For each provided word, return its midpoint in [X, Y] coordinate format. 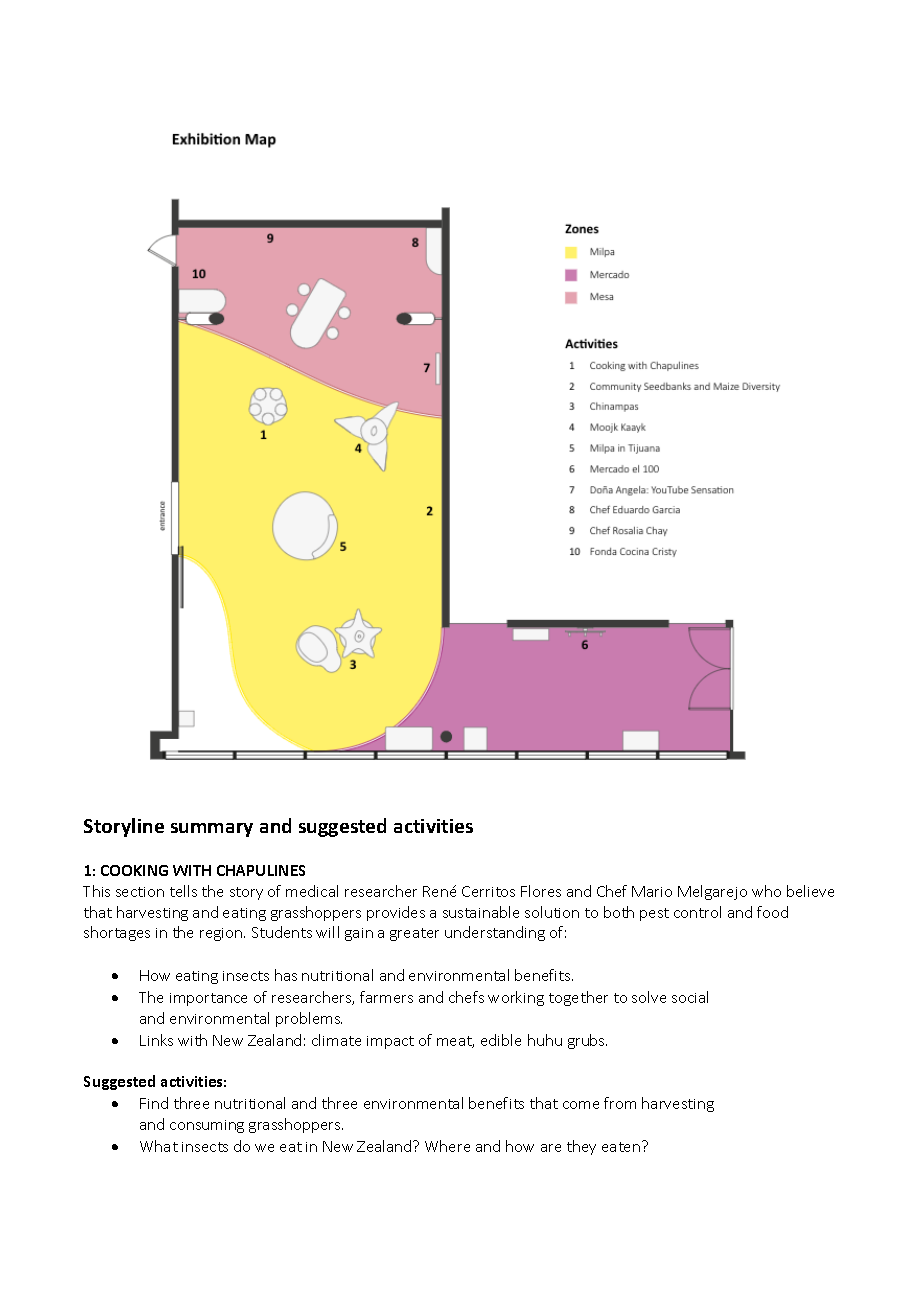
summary [212, 830]
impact [390, 1042]
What [159, 1146]
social [690, 997]
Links [156, 1040]
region [222, 934]
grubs [587, 1041]
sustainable [481, 912]
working [516, 998]
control [697, 912]
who [766, 891]
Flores [541, 891]
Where [447, 1146]
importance [208, 999]
